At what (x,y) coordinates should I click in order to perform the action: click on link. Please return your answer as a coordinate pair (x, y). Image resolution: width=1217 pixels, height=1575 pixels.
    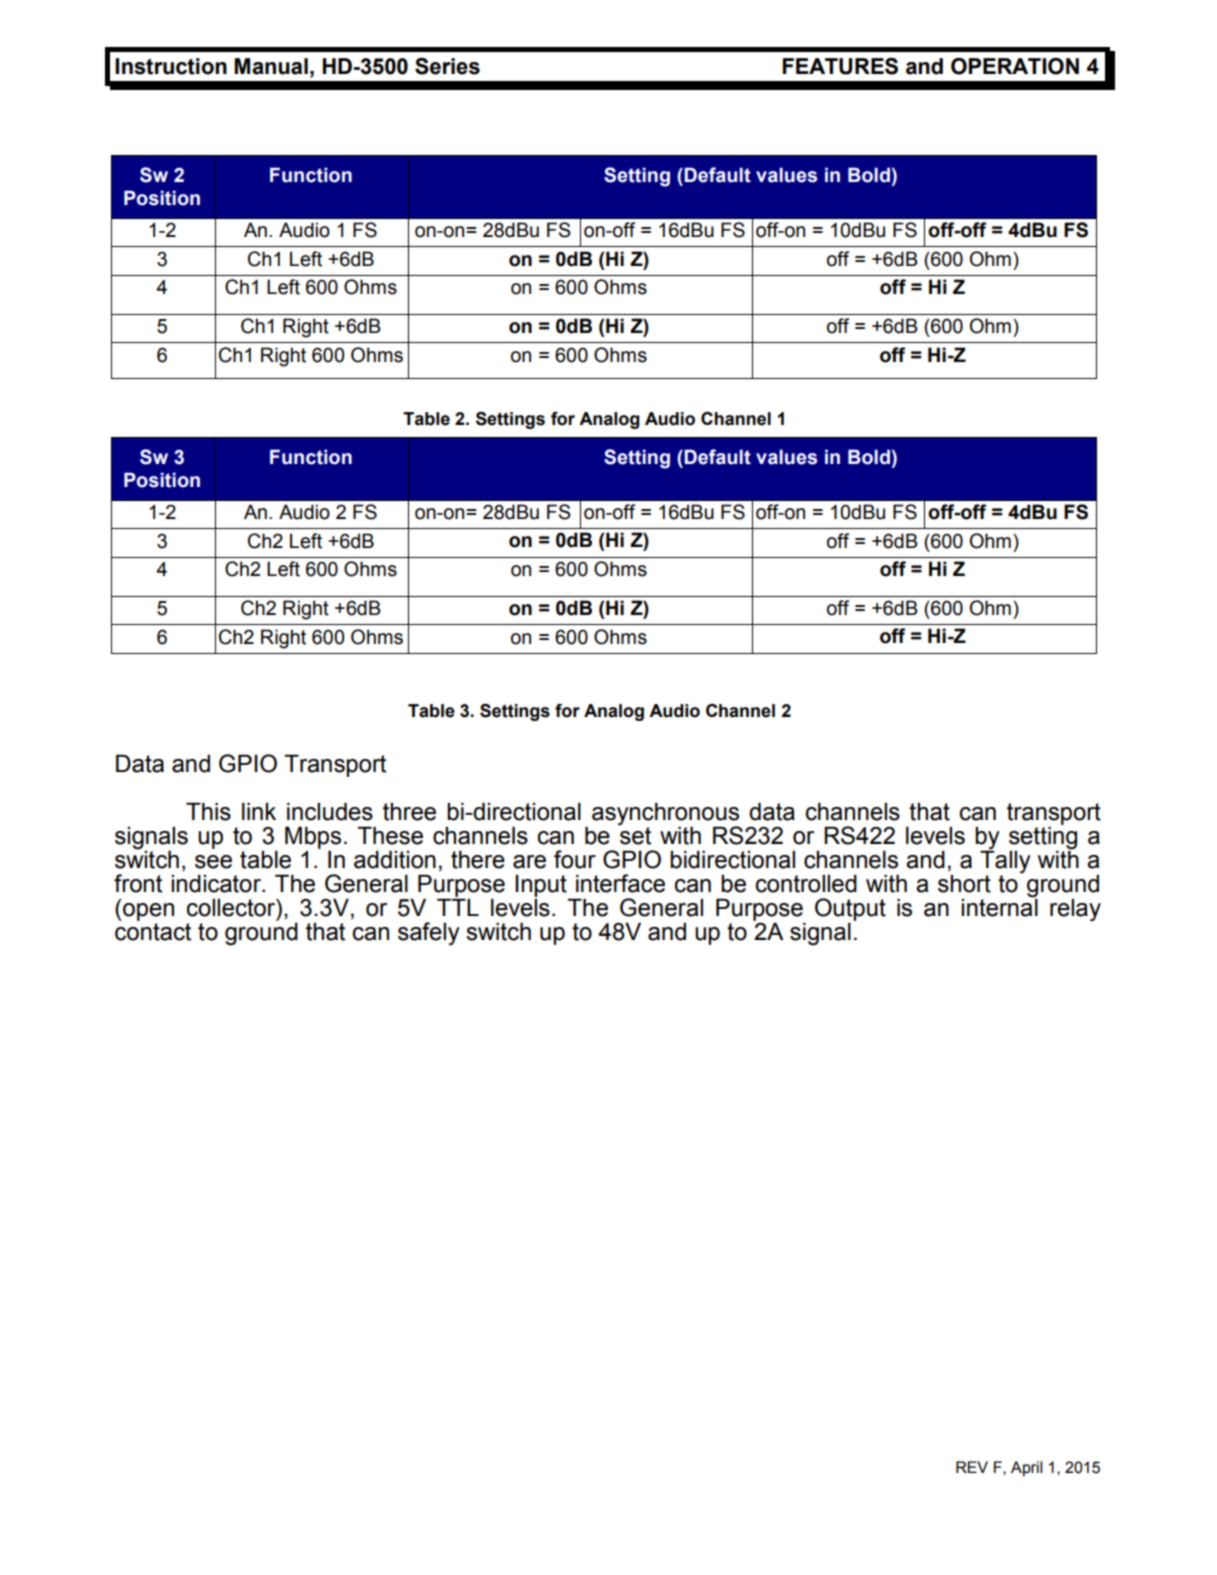
    Looking at the image, I should click on (259, 811).
